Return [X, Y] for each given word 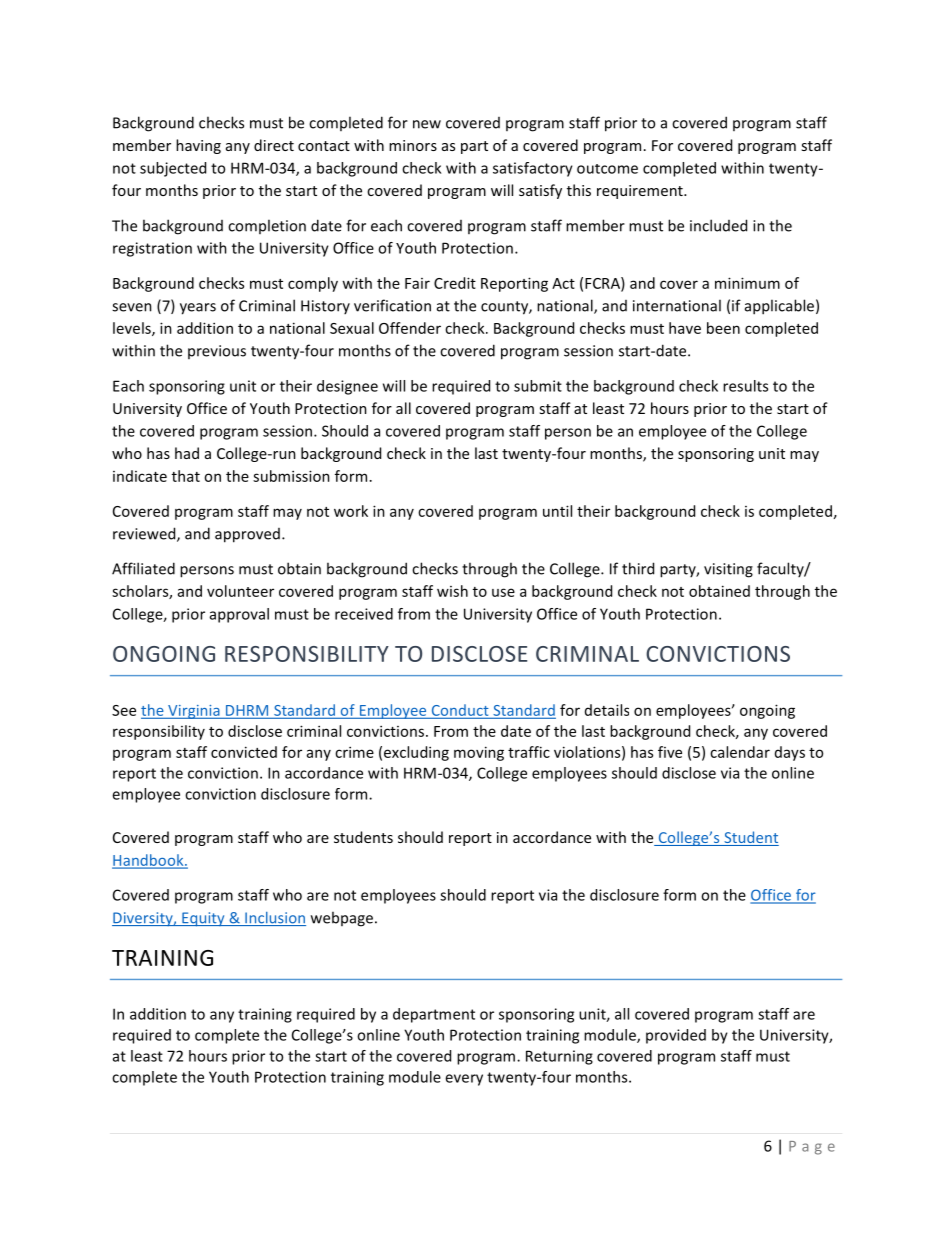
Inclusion [274, 919]
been [723, 328]
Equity [203, 919]
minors [413, 145]
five [670, 752]
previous [217, 352]
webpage [342, 919]
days [790, 753]
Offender [410, 328]
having [198, 146]
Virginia [194, 712]
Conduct [460, 711]
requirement [641, 192]
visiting [728, 570]
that [186, 476]
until [557, 511]
